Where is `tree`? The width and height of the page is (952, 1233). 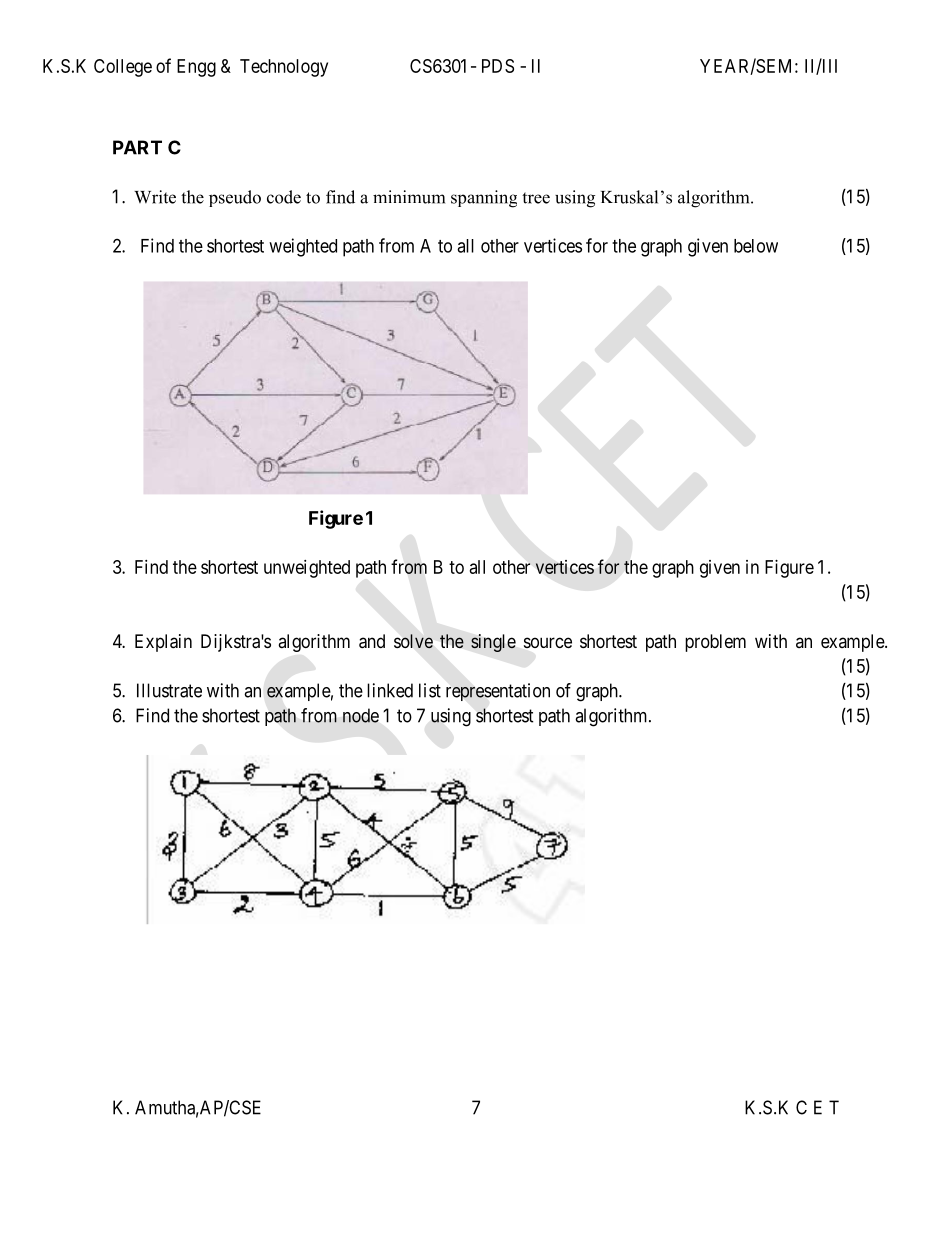 tree is located at coordinates (536, 198).
